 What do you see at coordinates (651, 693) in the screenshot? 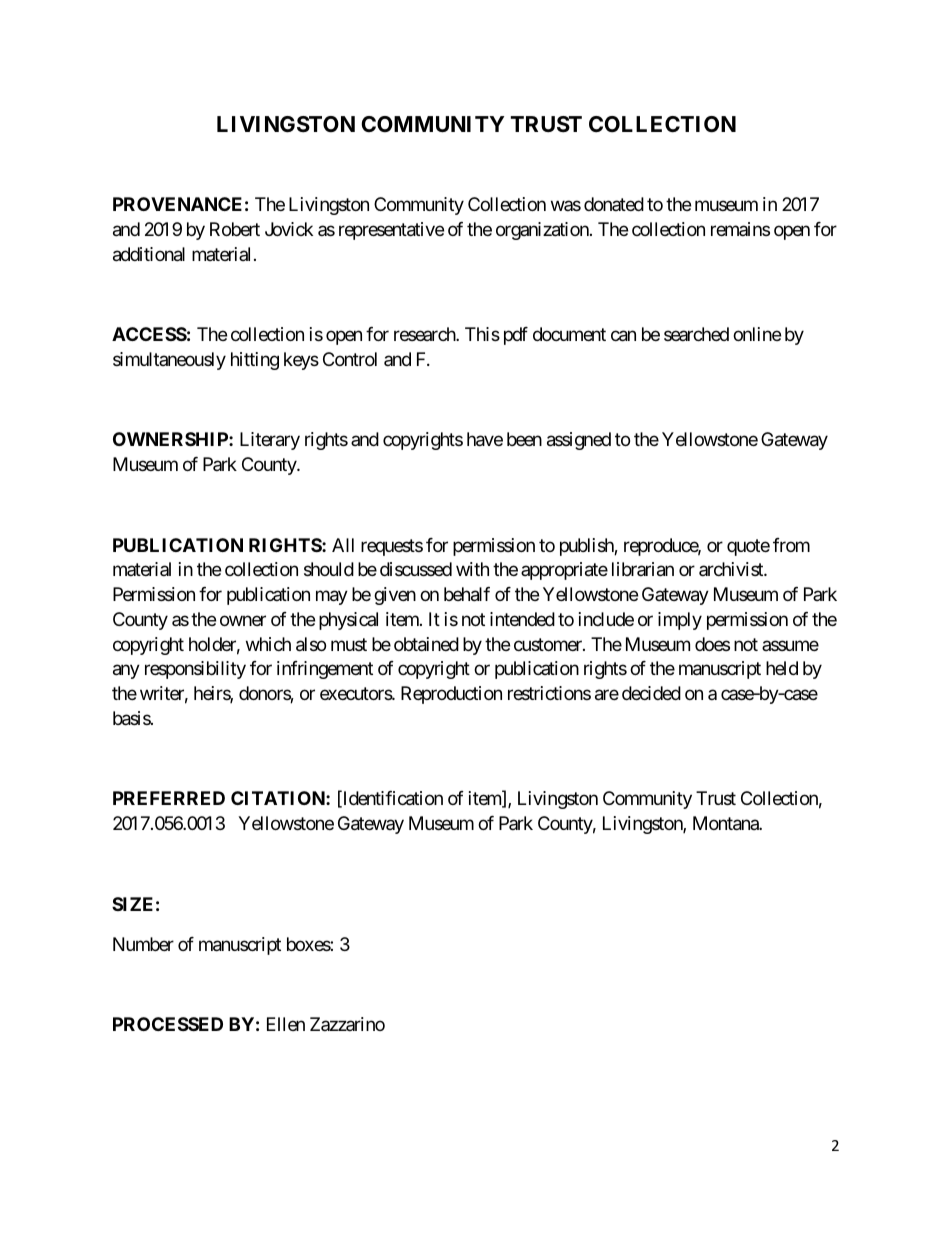
I see `decided` at bounding box center [651, 693].
